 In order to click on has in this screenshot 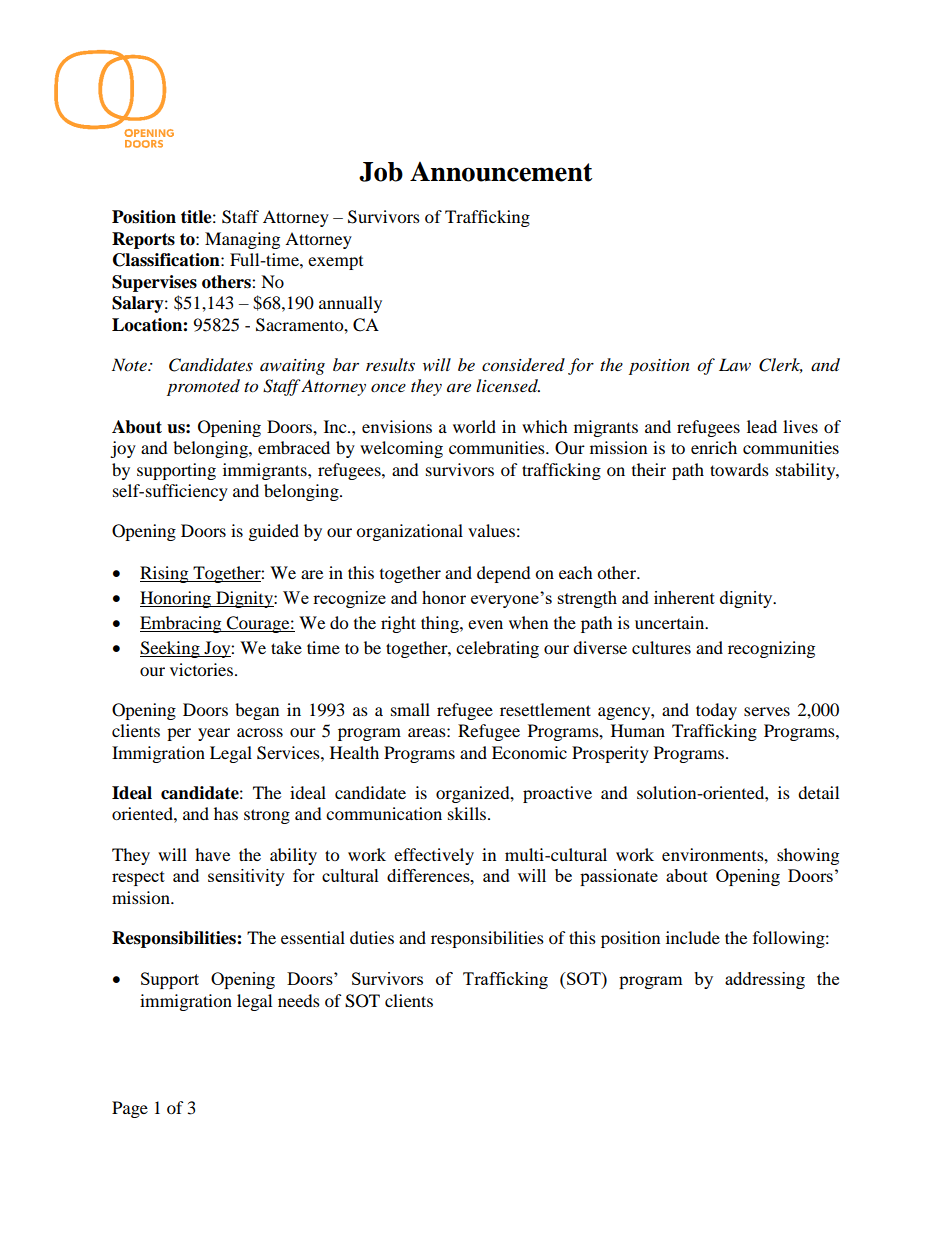, I will do `click(226, 813)`.
